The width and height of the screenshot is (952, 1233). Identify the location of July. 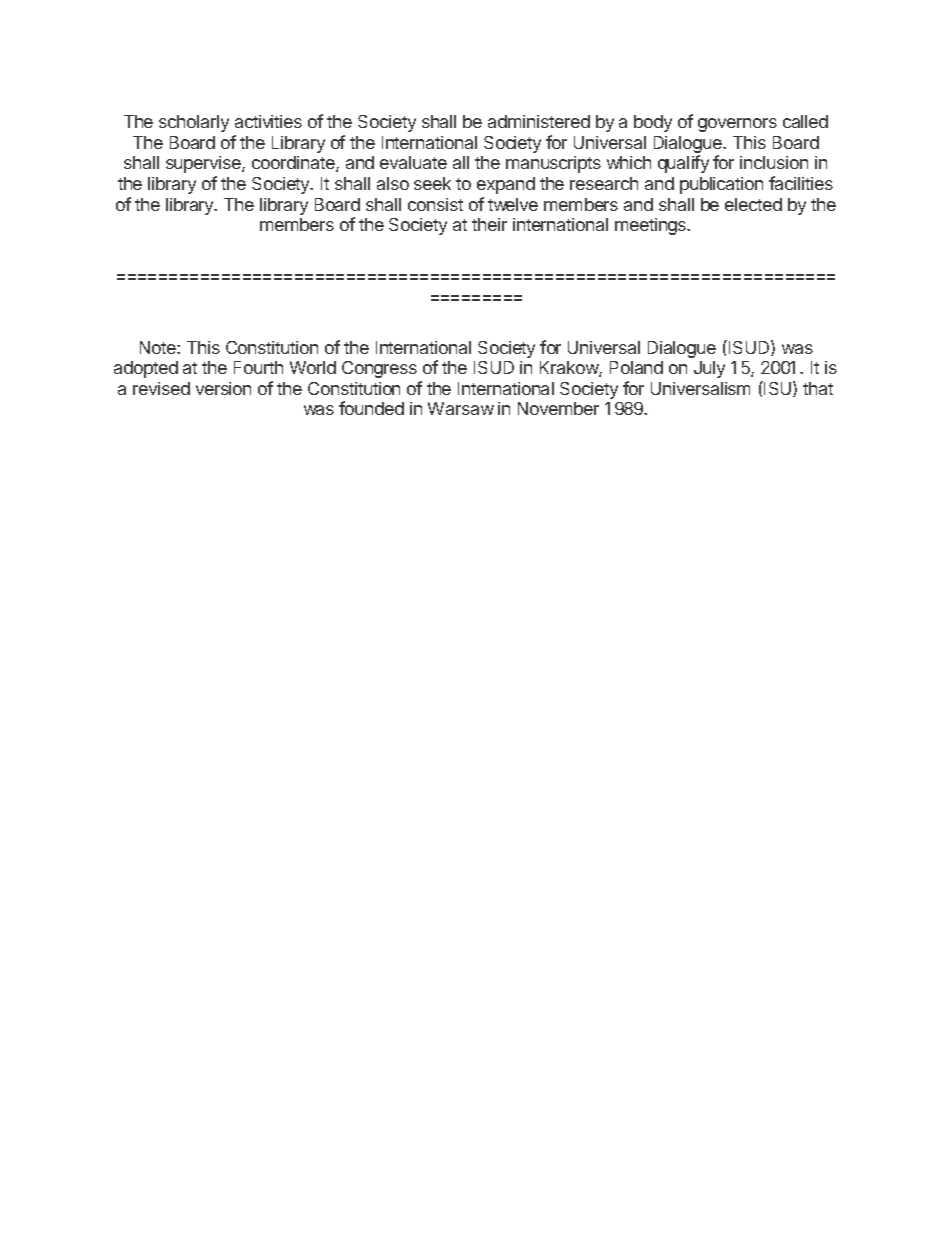
(709, 369).
